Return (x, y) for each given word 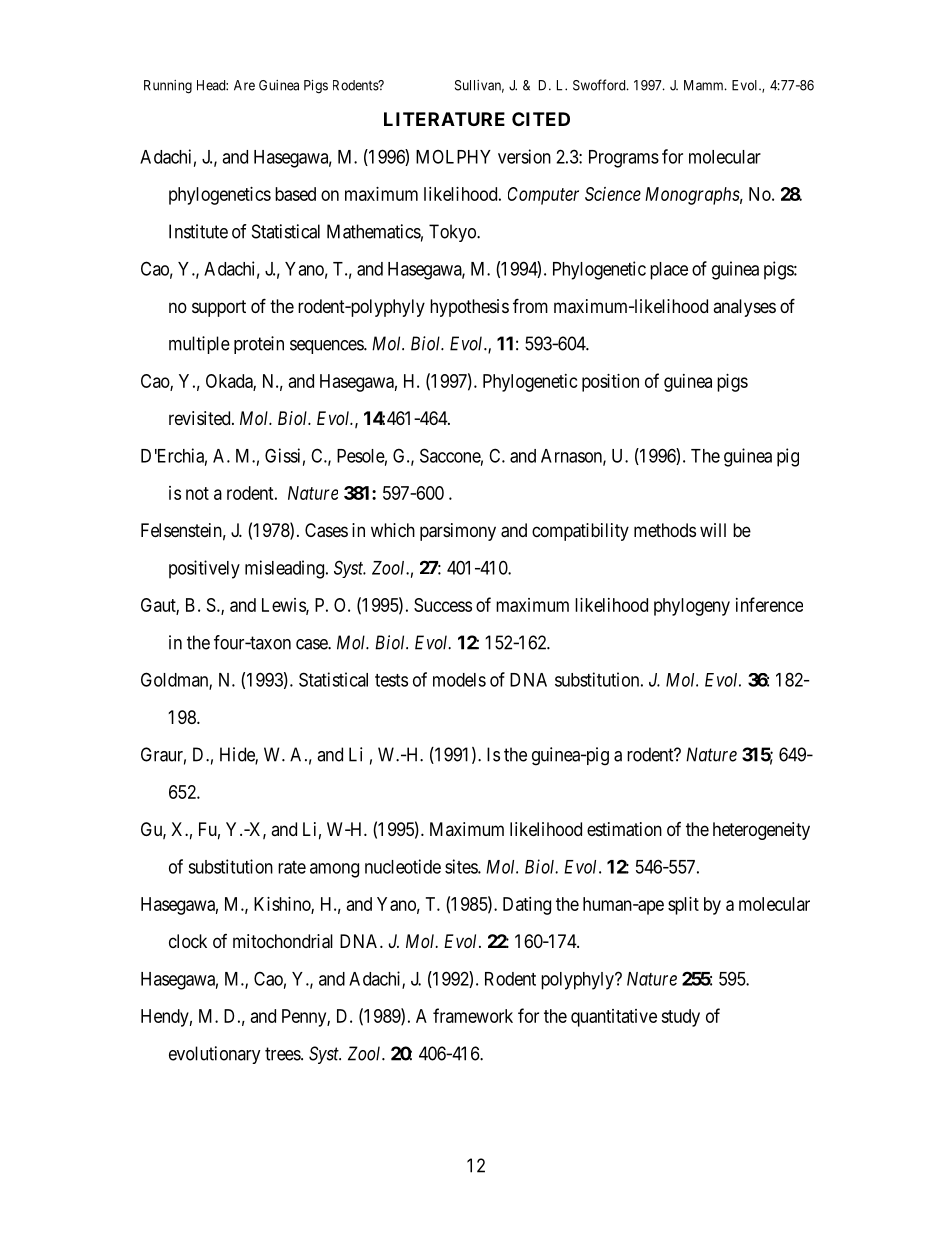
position (610, 383)
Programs (624, 159)
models (459, 680)
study (680, 1018)
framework (473, 1015)
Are (244, 85)
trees (283, 1054)
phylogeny (692, 607)
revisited (201, 418)
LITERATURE (444, 119)
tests (391, 680)
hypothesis (469, 308)
